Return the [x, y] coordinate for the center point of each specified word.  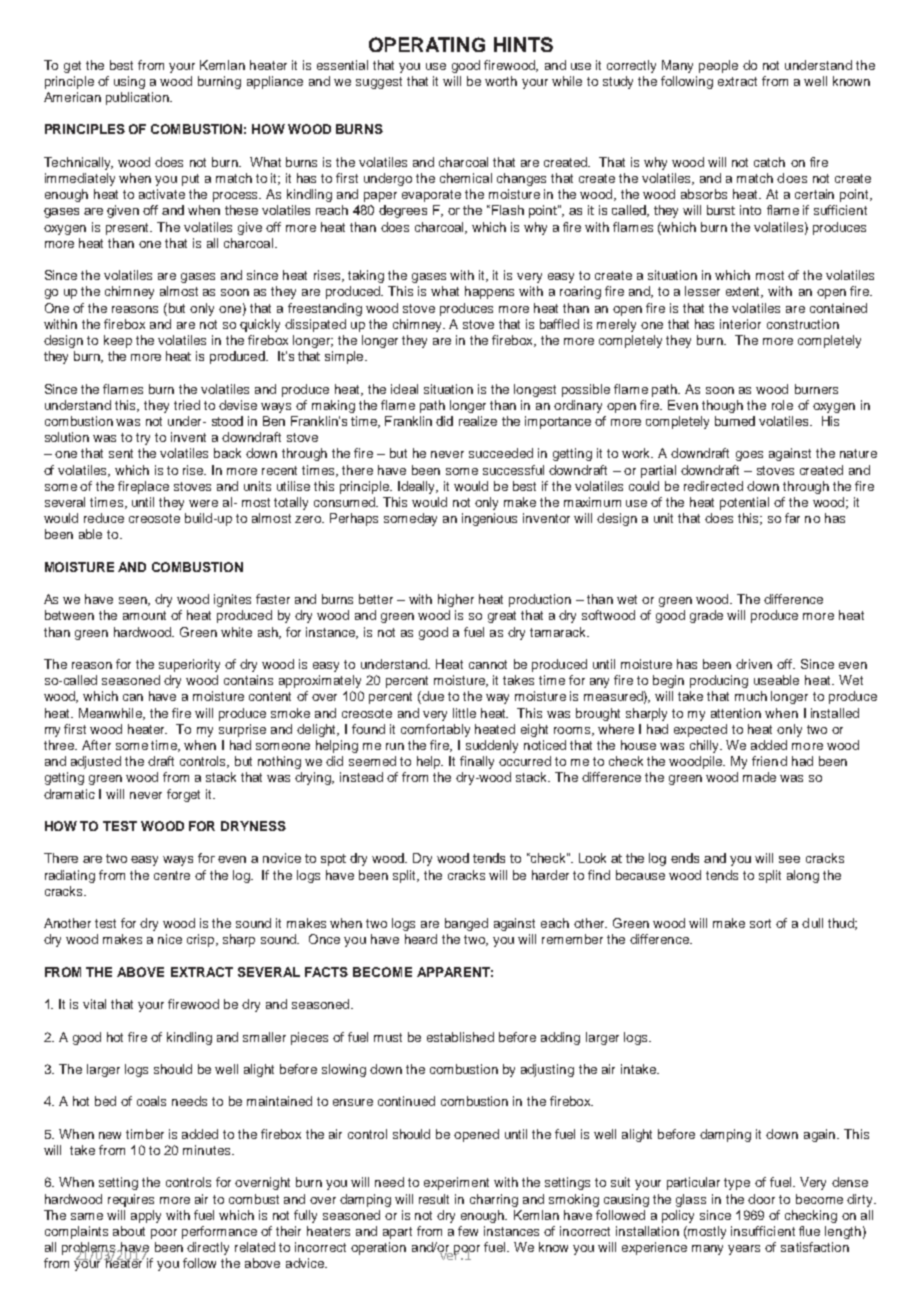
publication [138, 98]
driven [754, 664]
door [761, 1199]
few [468, 1231]
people [718, 66]
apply [146, 1216]
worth [501, 81]
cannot [488, 664]
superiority [189, 665]
